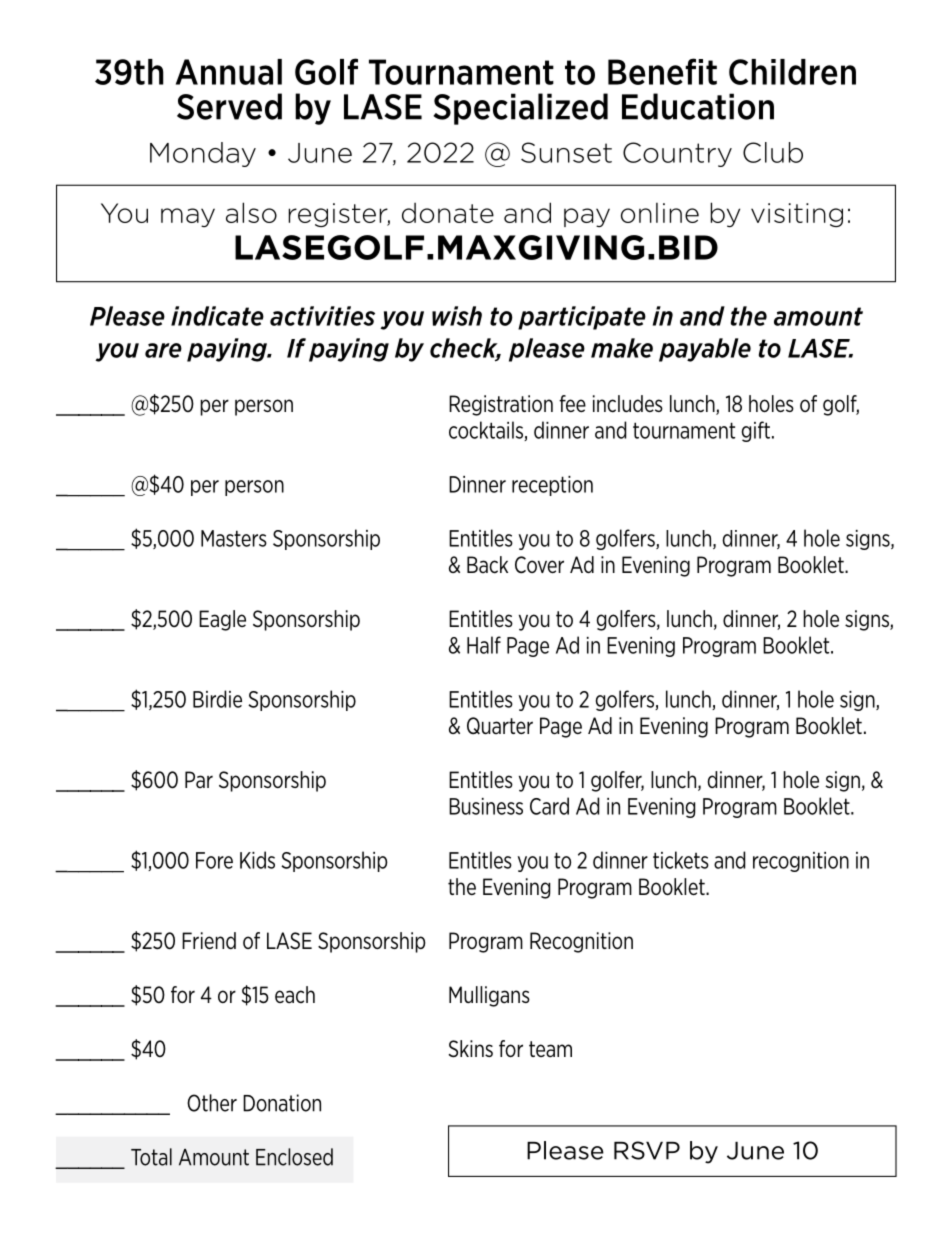 This screenshot has width=952, height=1233. I want to click on Other, so click(212, 1103).
